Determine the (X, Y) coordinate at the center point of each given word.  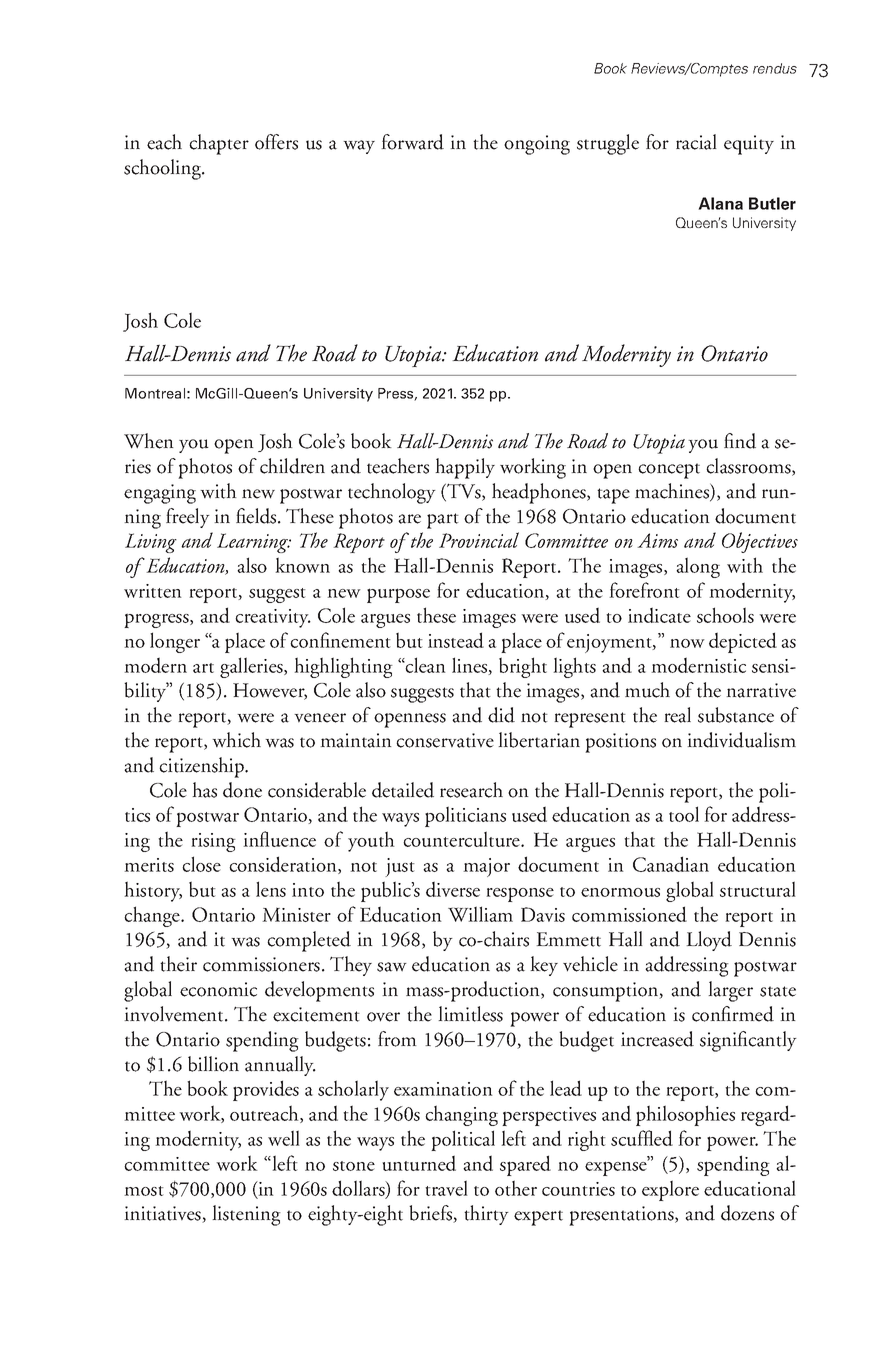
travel (446, 1188)
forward (412, 142)
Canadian (671, 864)
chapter (219, 144)
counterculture (462, 839)
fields (257, 516)
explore (670, 1190)
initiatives (163, 1214)
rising (213, 842)
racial (696, 142)
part (443, 521)
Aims (657, 540)
